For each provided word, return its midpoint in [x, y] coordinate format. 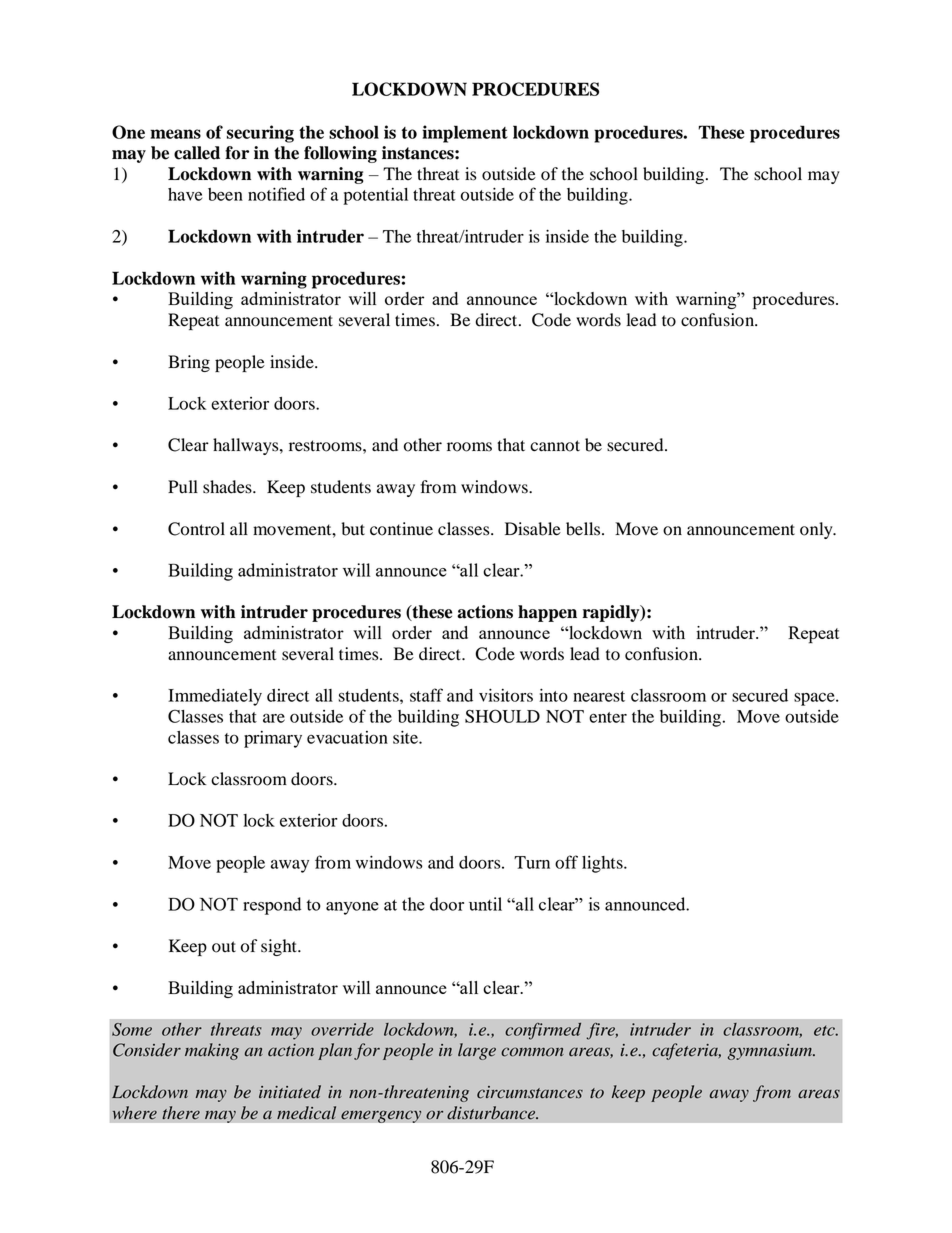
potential [375, 196]
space [815, 699]
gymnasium [771, 1052]
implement [465, 134]
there [181, 1113]
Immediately [215, 697]
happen [547, 613]
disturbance [492, 1113]
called [197, 153]
